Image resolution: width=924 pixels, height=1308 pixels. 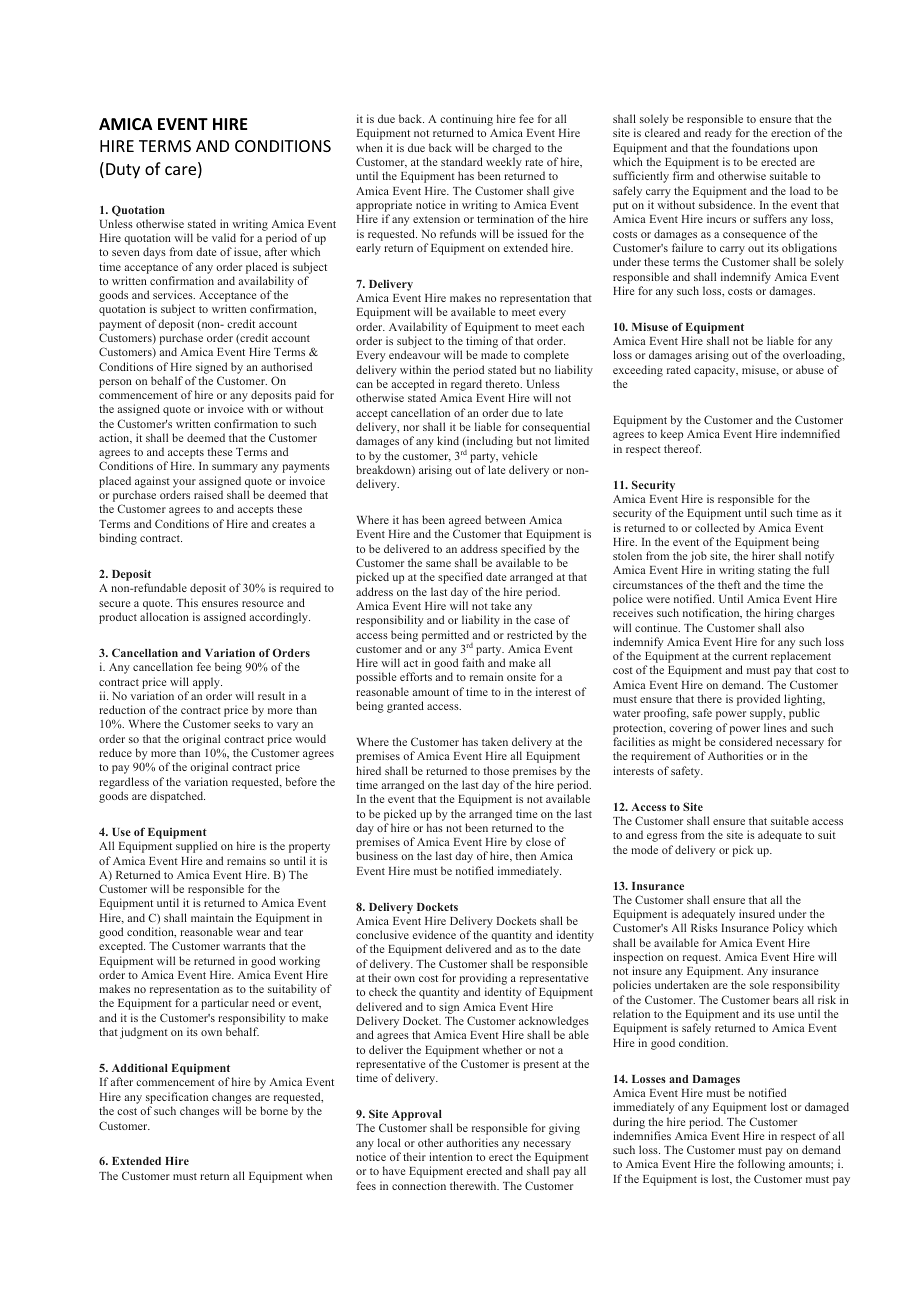 What do you see at coordinates (465, 522) in the document?
I see `agreed` at bounding box center [465, 522].
